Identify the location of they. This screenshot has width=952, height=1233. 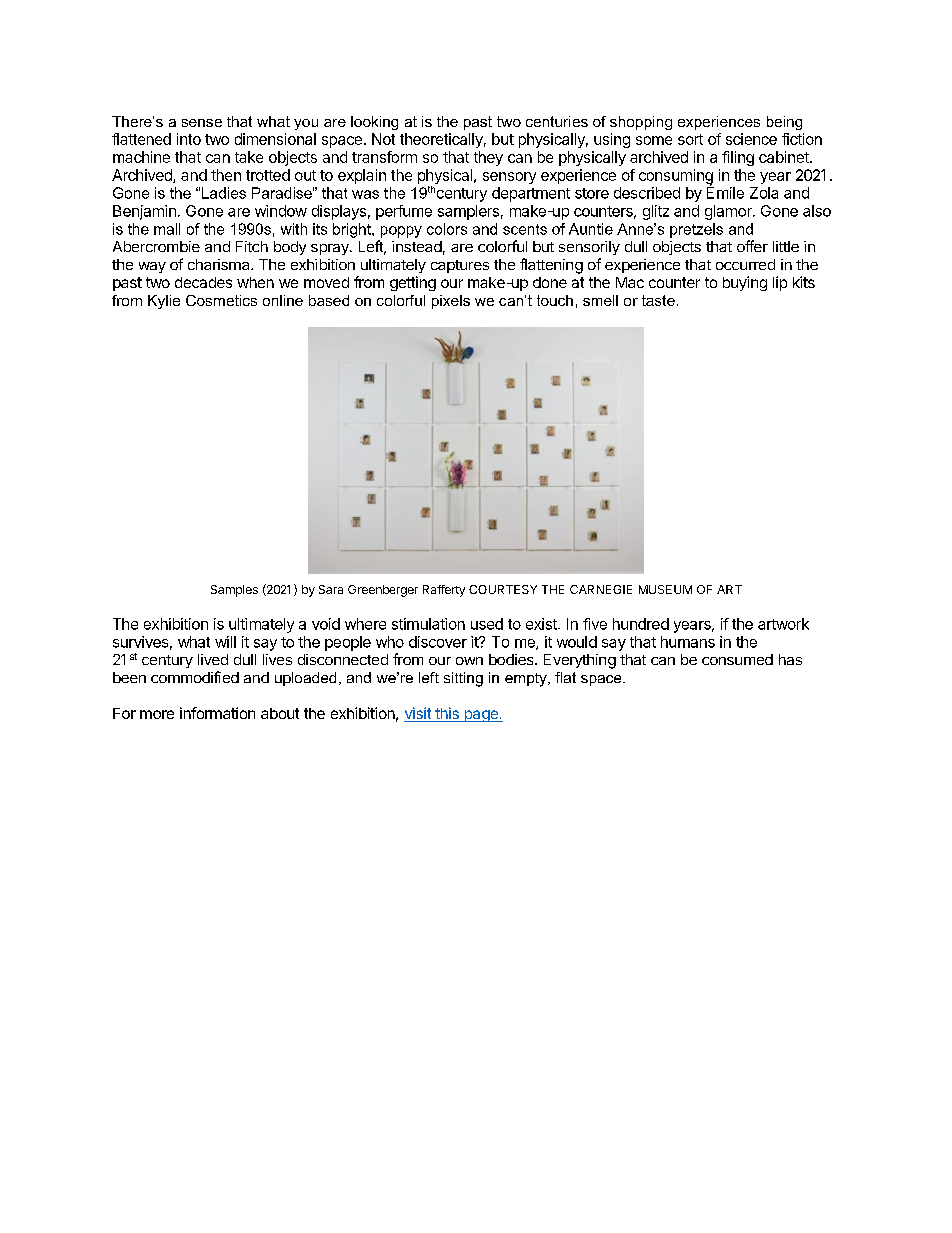
(488, 158).
